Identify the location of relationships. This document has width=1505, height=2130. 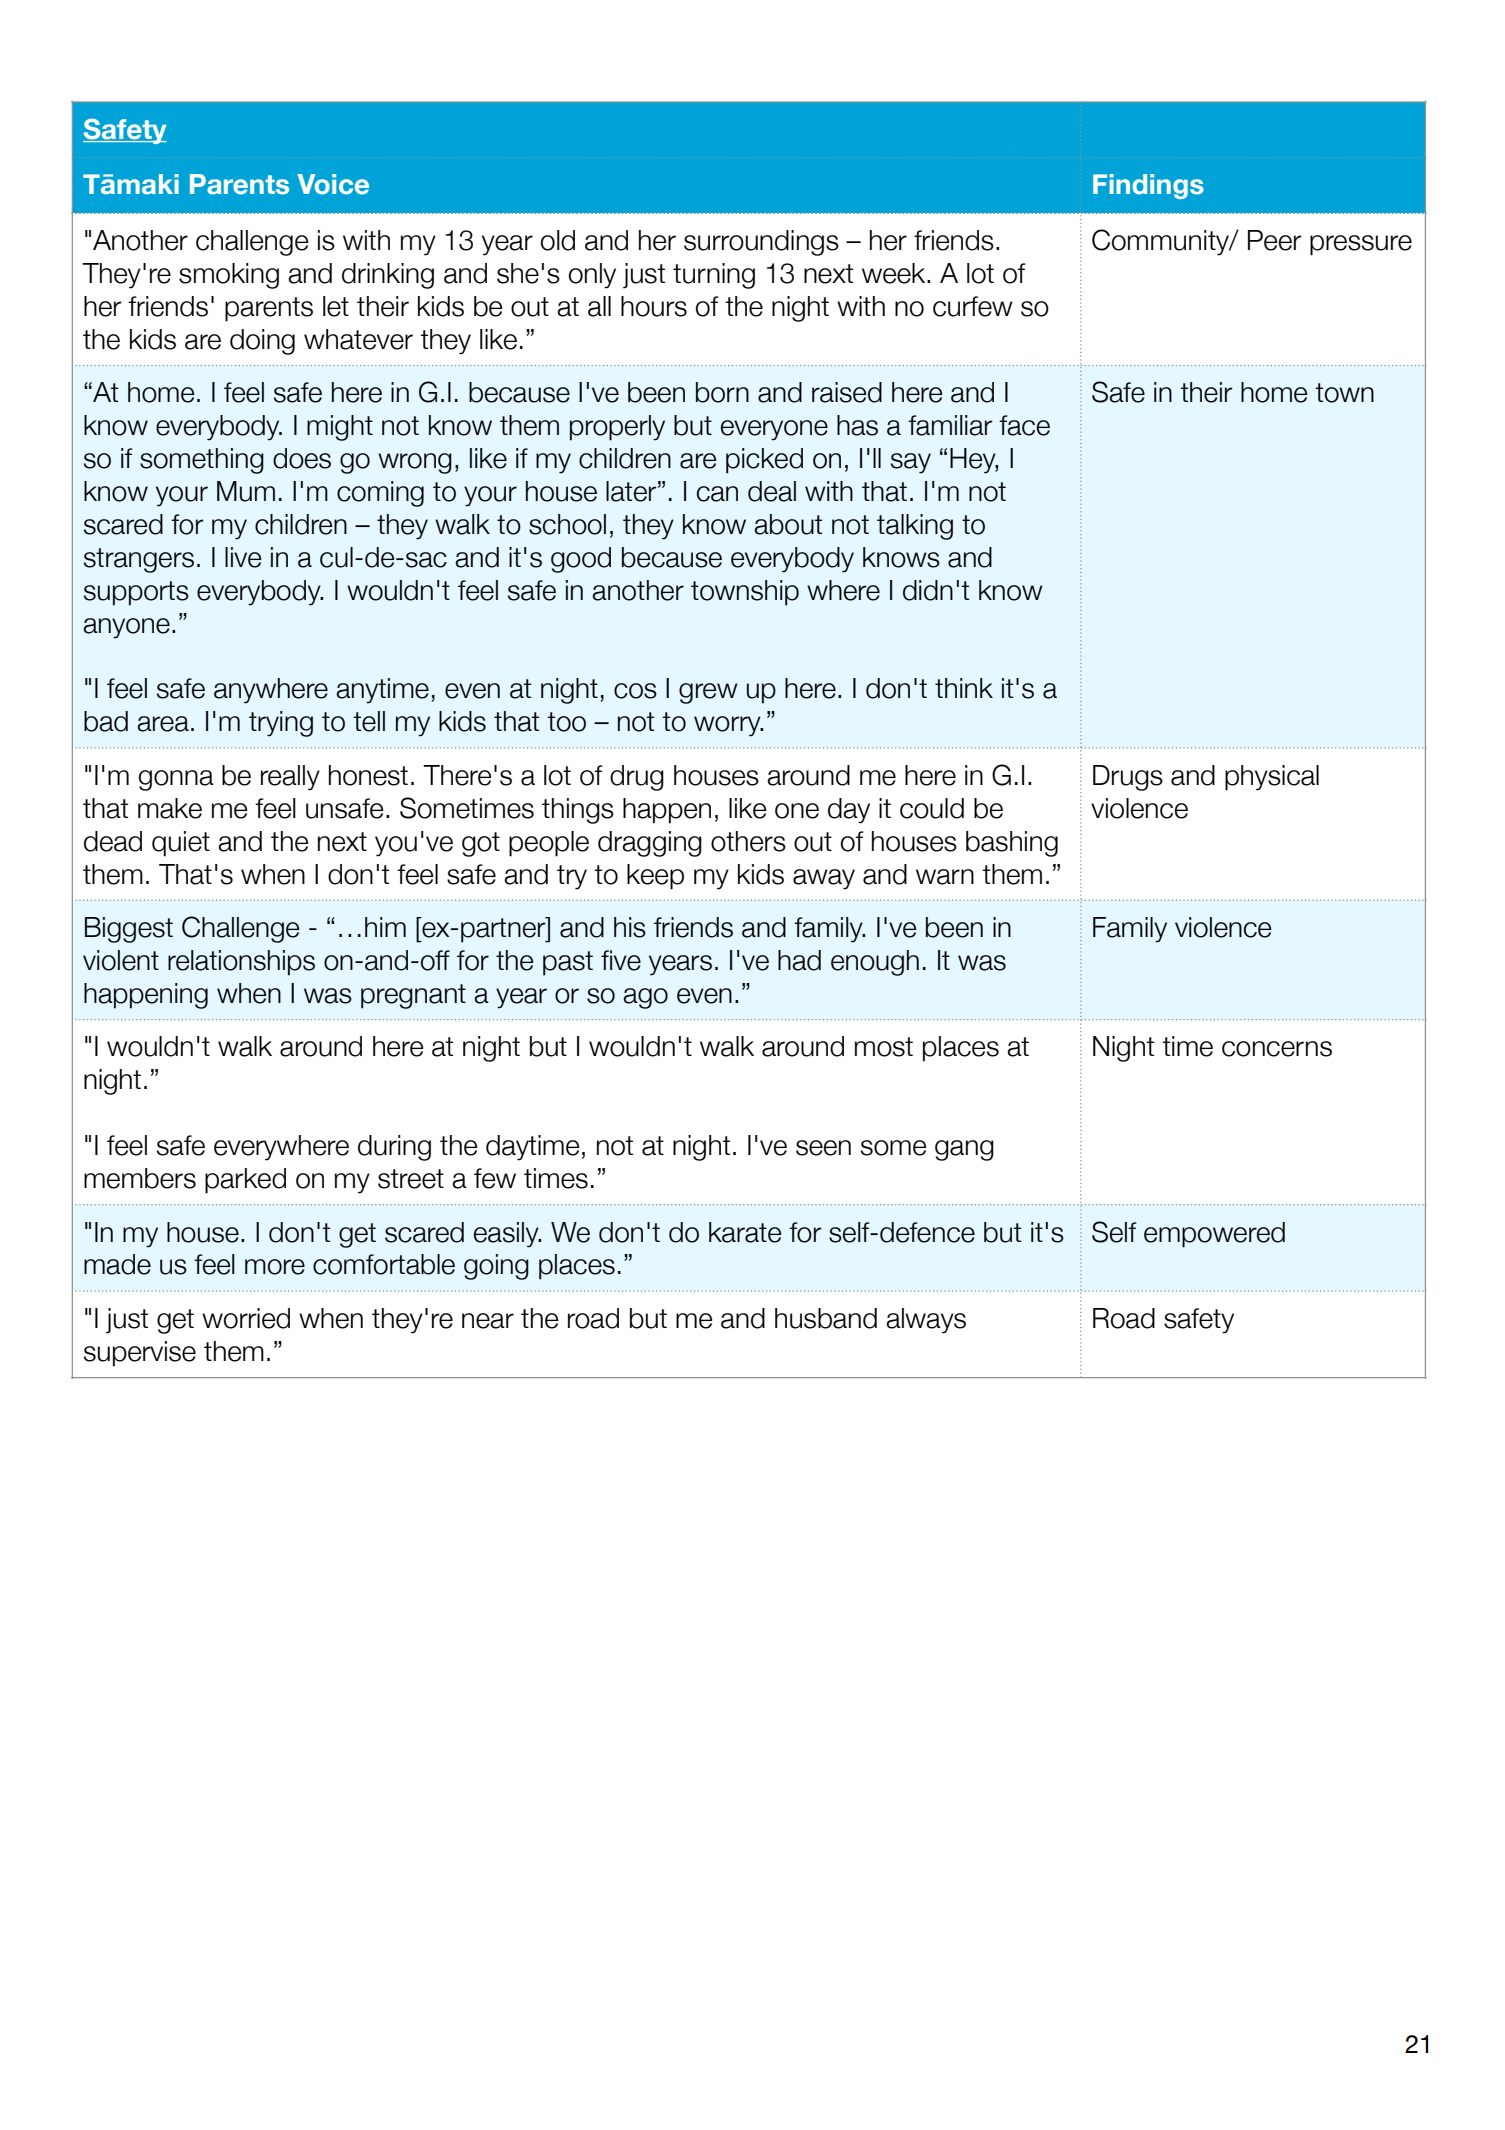
(241, 963).
